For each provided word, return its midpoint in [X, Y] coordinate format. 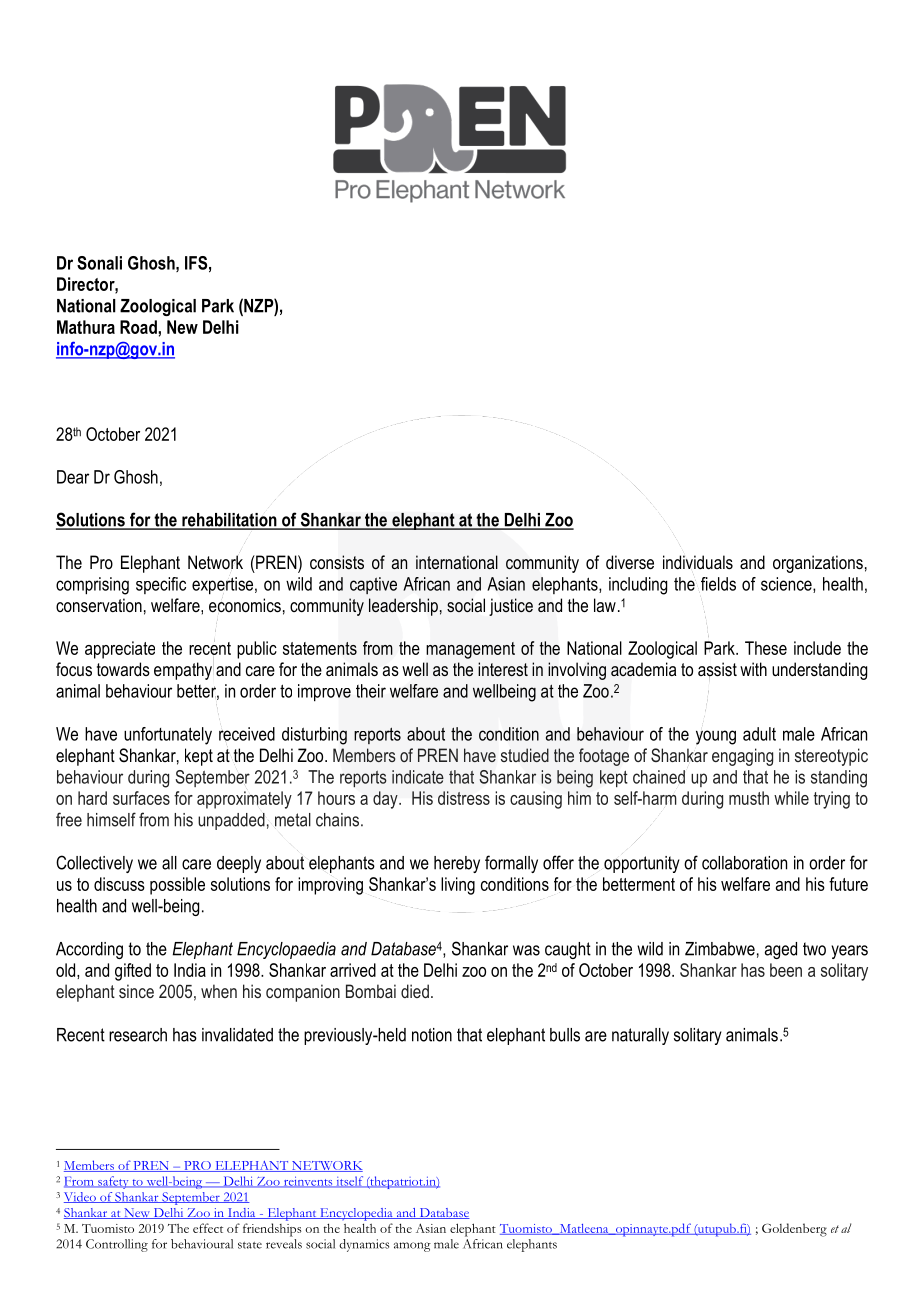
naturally [640, 1036]
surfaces [141, 798]
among [412, 1247]
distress [464, 798]
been [786, 970]
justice [511, 607]
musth [749, 798]
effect [208, 1228]
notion [432, 1035]
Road [139, 327]
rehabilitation [229, 521]
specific [161, 585]
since [136, 991]
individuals [698, 562]
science [787, 585]
